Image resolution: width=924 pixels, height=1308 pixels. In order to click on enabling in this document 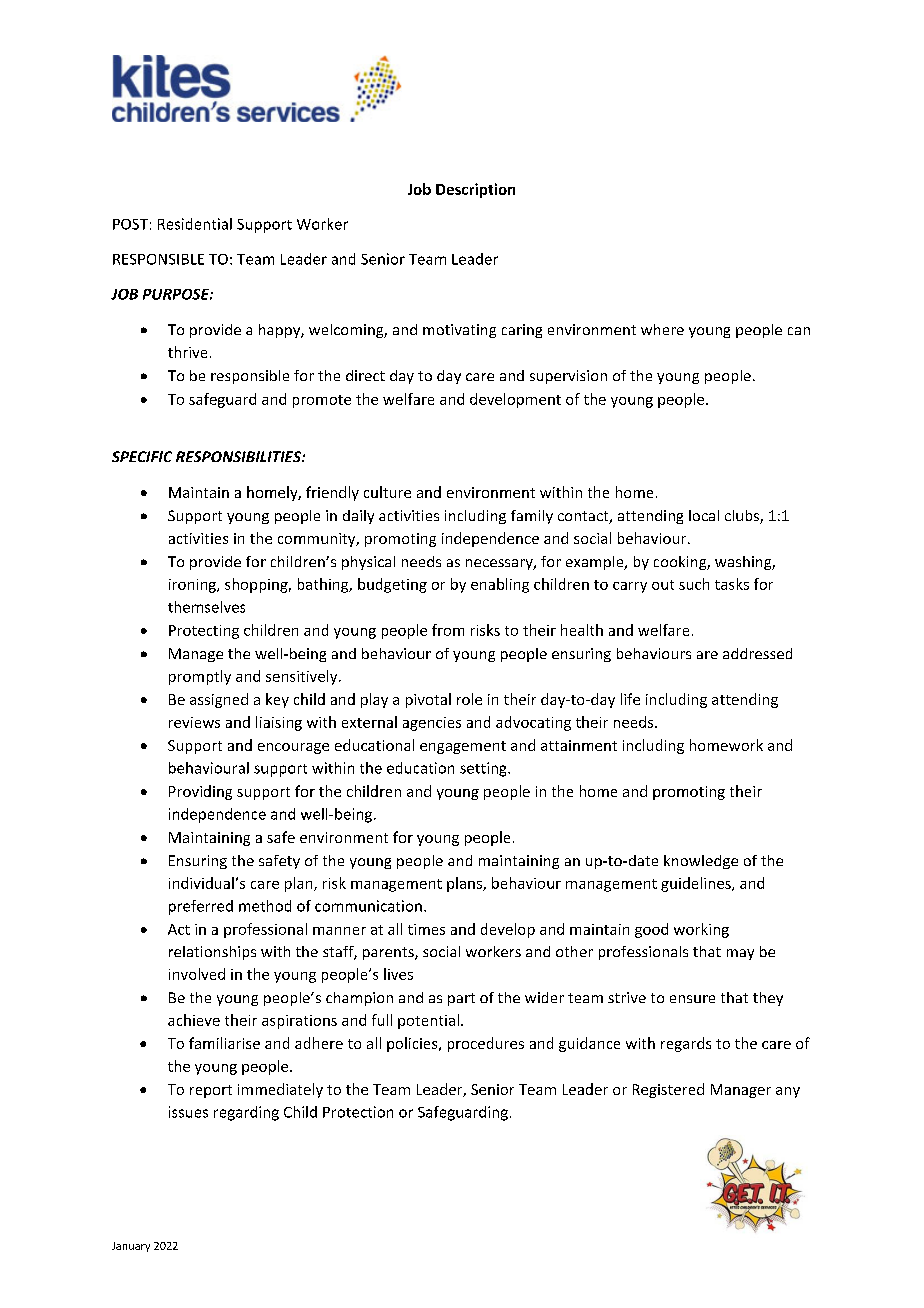, I will do `click(500, 585)`.
